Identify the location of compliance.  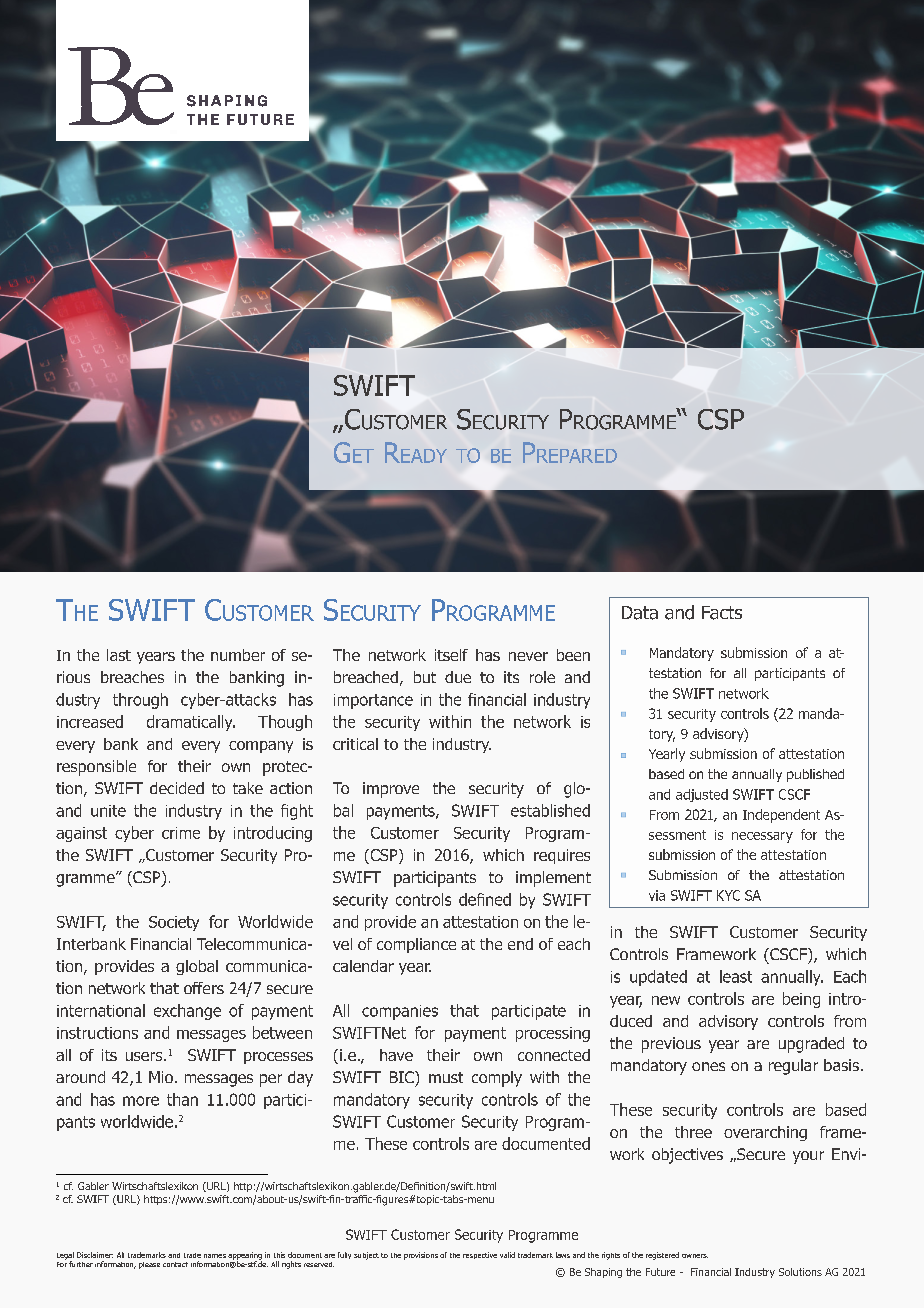
(416, 945).
